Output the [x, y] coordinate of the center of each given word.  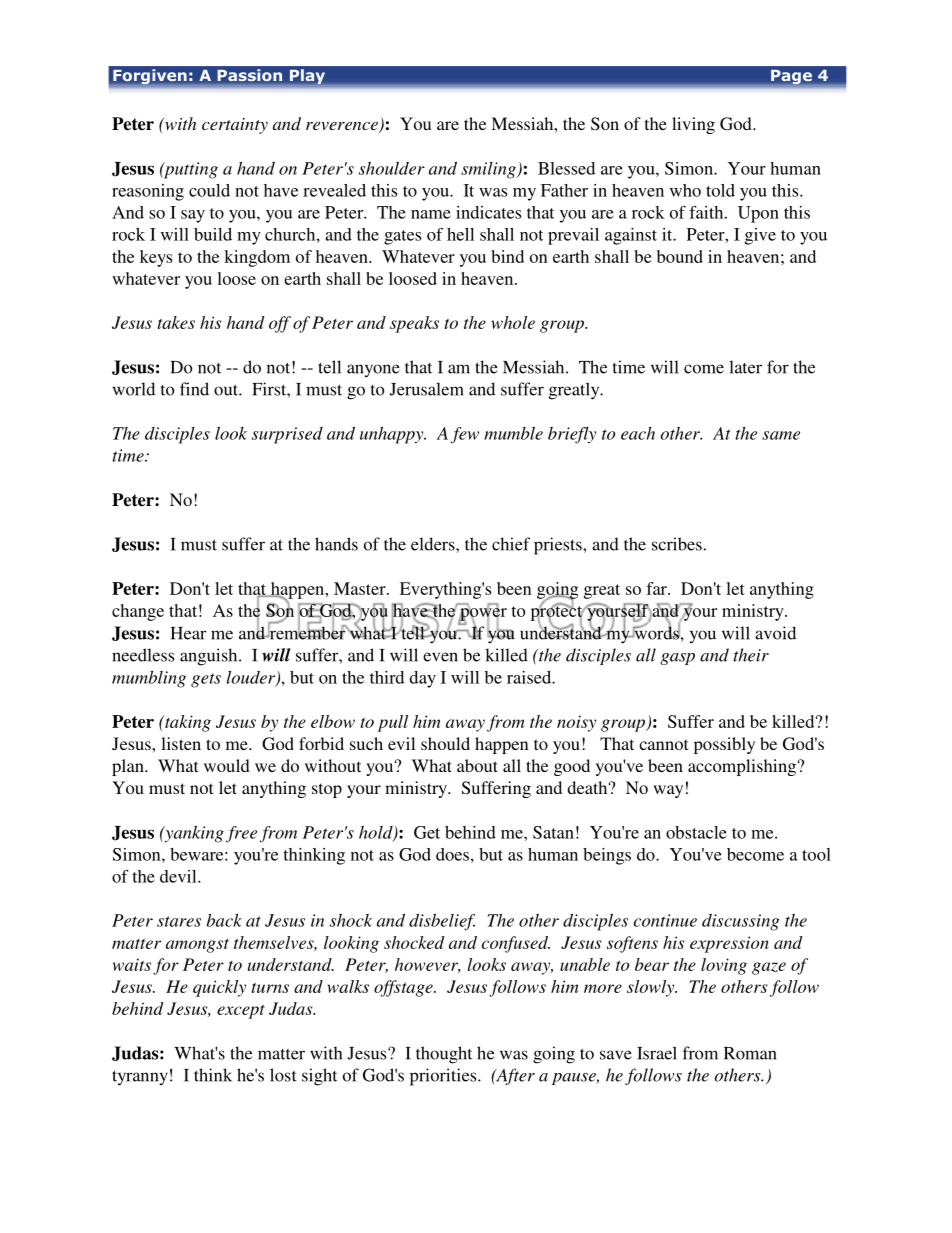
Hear [188, 633]
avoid [775, 633]
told [720, 190]
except [241, 1012]
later [745, 367]
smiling [489, 170]
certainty [235, 126]
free [241, 834]
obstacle [696, 832]
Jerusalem [426, 389]
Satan [553, 832]
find [194, 389]
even [440, 657]
